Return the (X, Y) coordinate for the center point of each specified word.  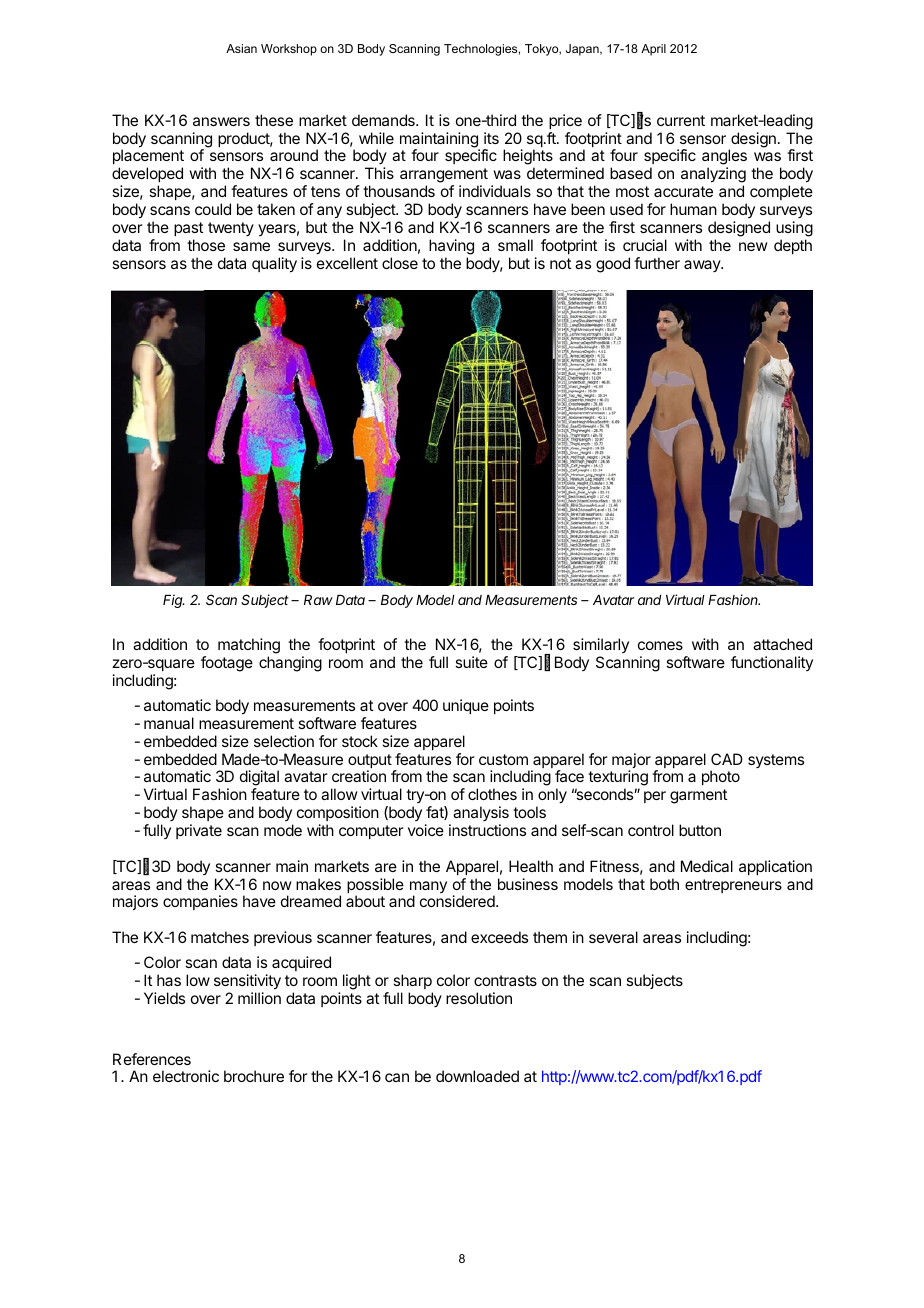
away (703, 266)
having (451, 247)
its (491, 138)
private (199, 831)
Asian (241, 48)
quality (274, 265)
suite (471, 662)
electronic (186, 1076)
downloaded (477, 1076)
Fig (174, 601)
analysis (481, 813)
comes (660, 645)
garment (698, 796)
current (681, 120)
